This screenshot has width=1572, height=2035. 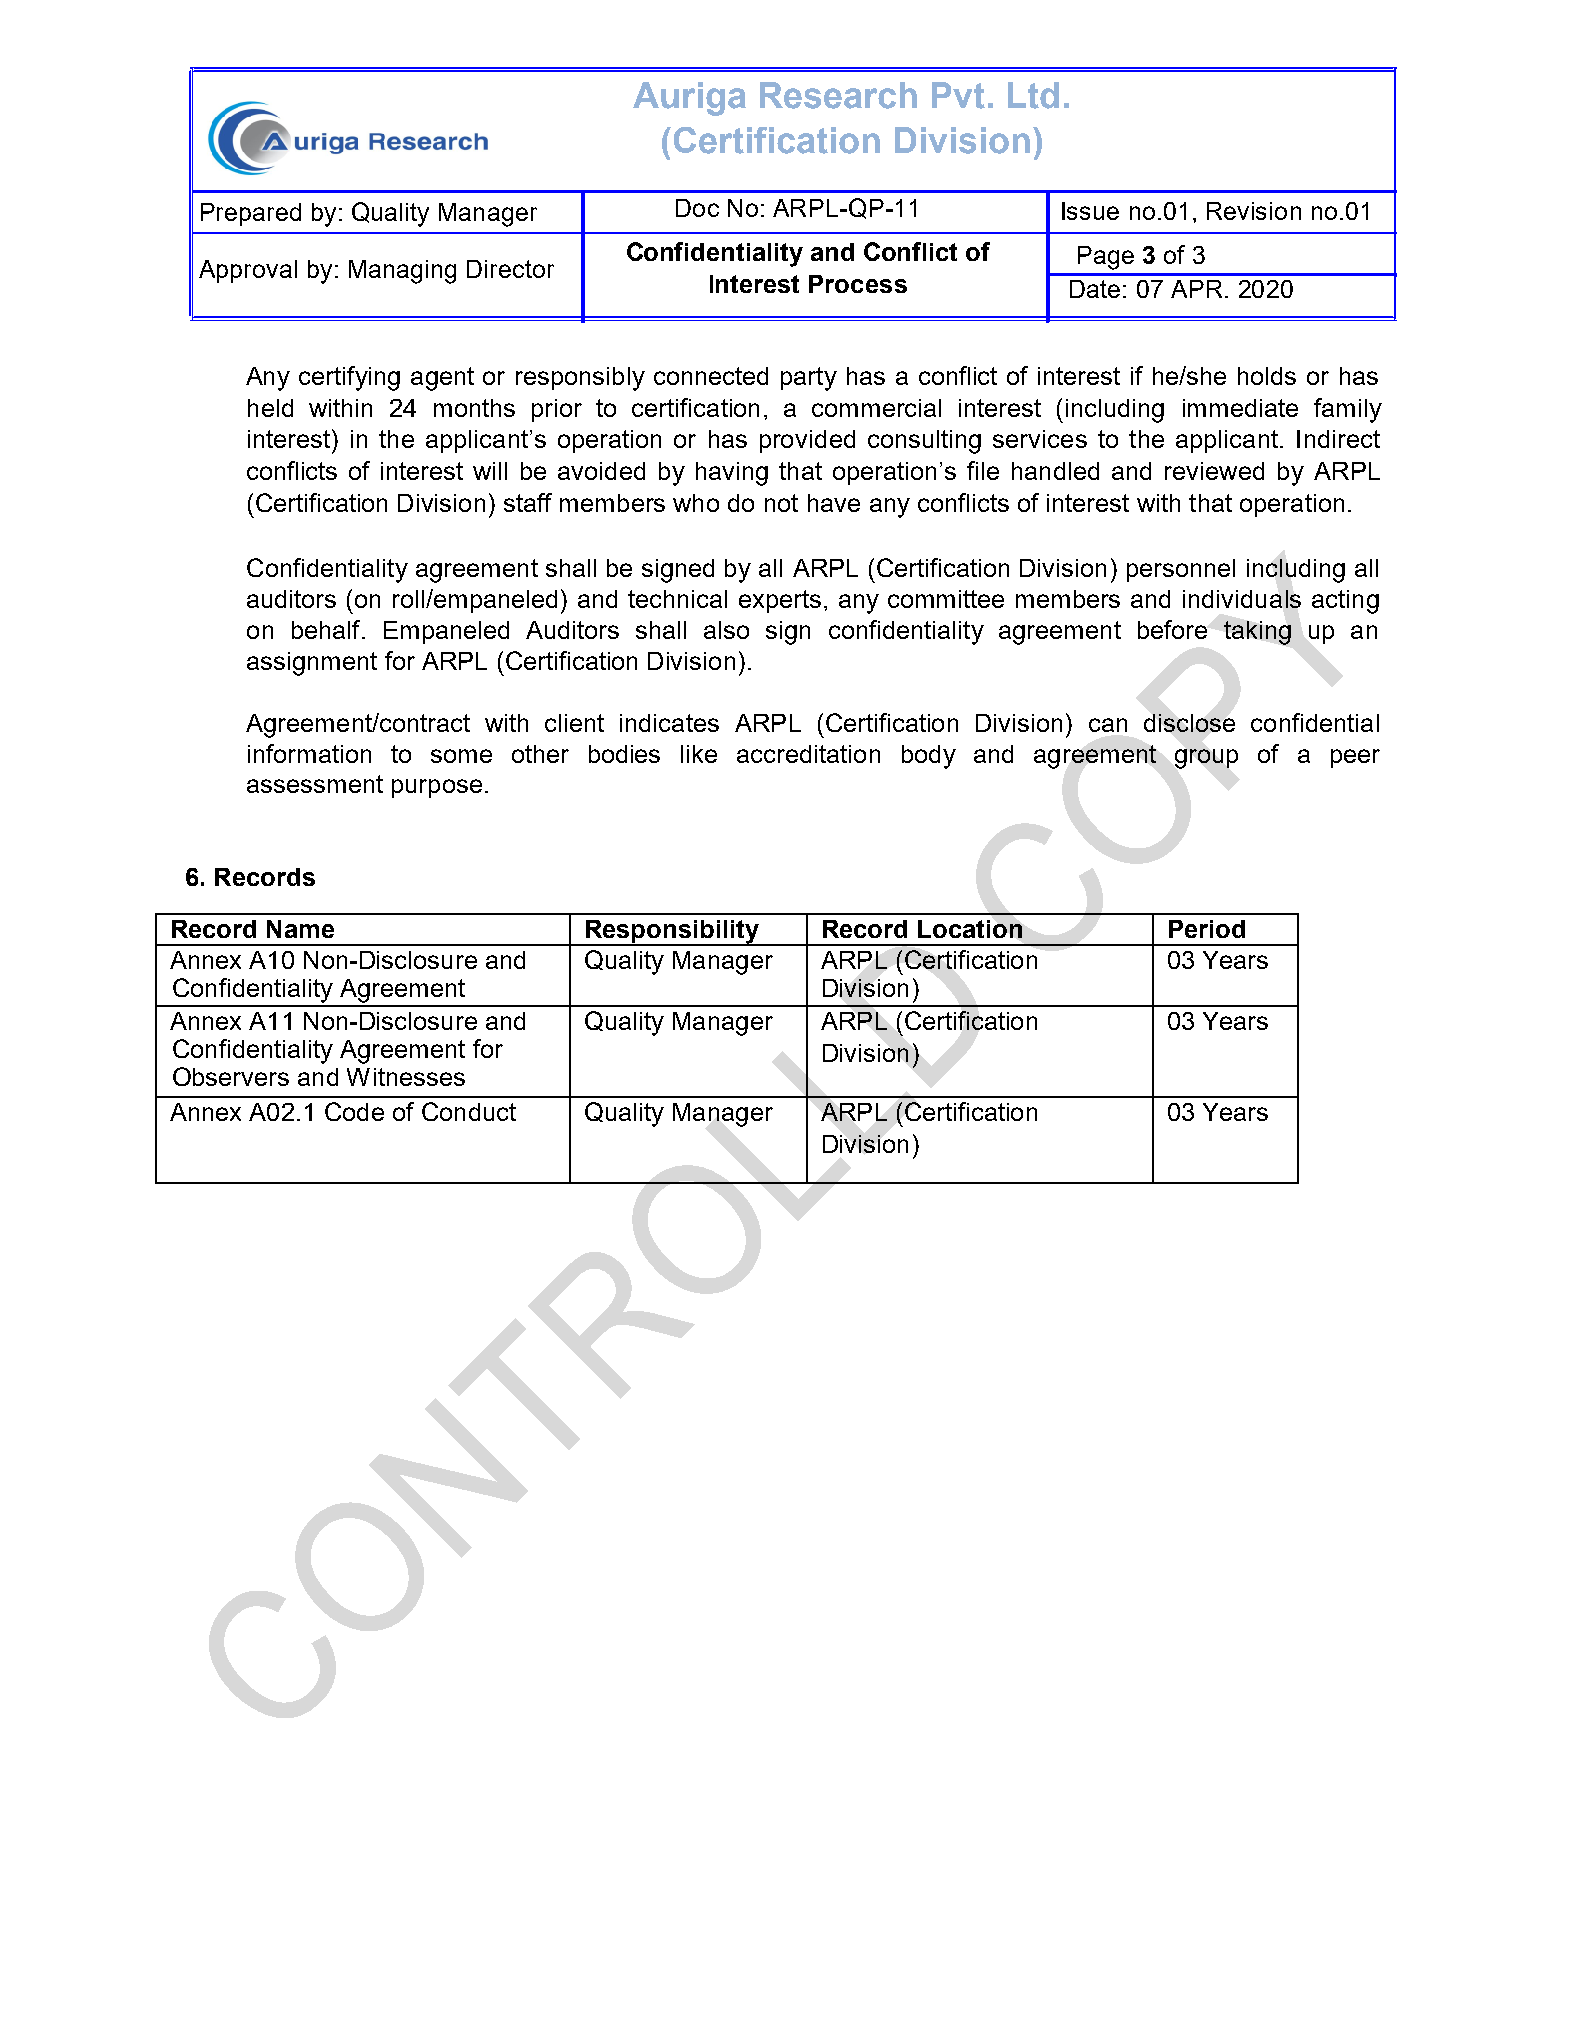 I want to click on Witnesses, so click(x=406, y=1077).
